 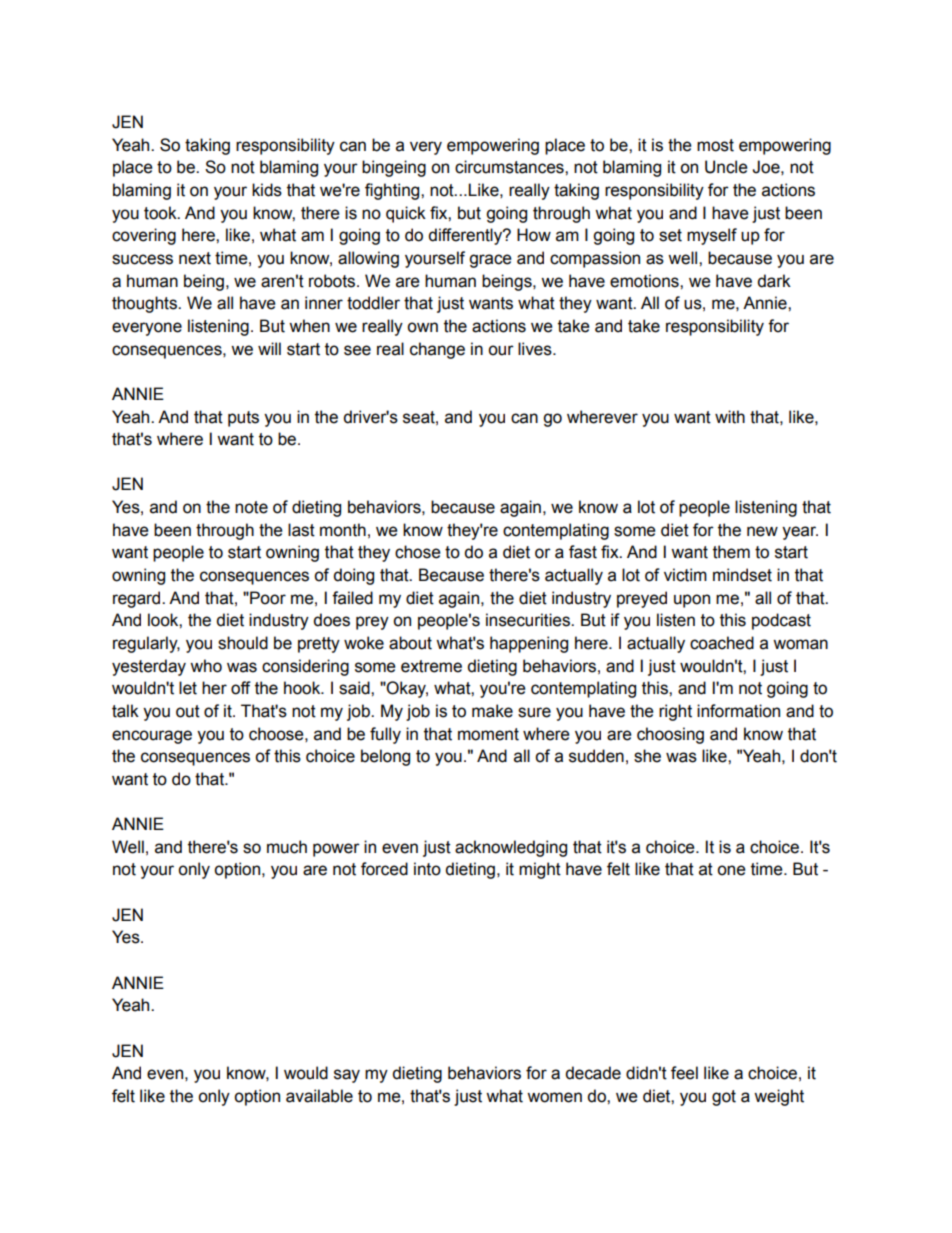 What do you see at coordinates (410, 643) in the screenshot?
I see `about` at bounding box center [410, 643].
